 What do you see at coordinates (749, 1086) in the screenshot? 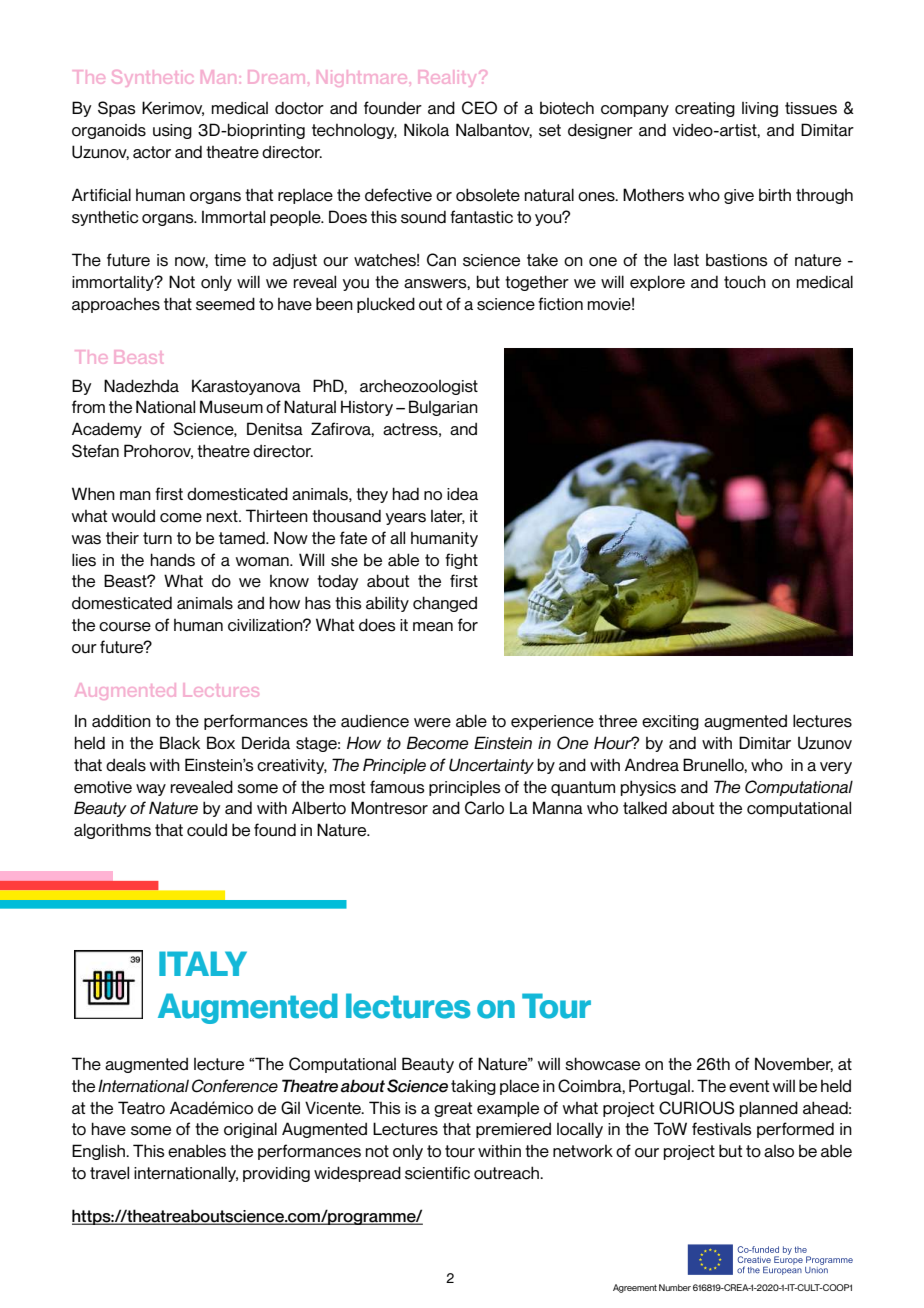
I see `event` at bounding box center [749, 1086].
